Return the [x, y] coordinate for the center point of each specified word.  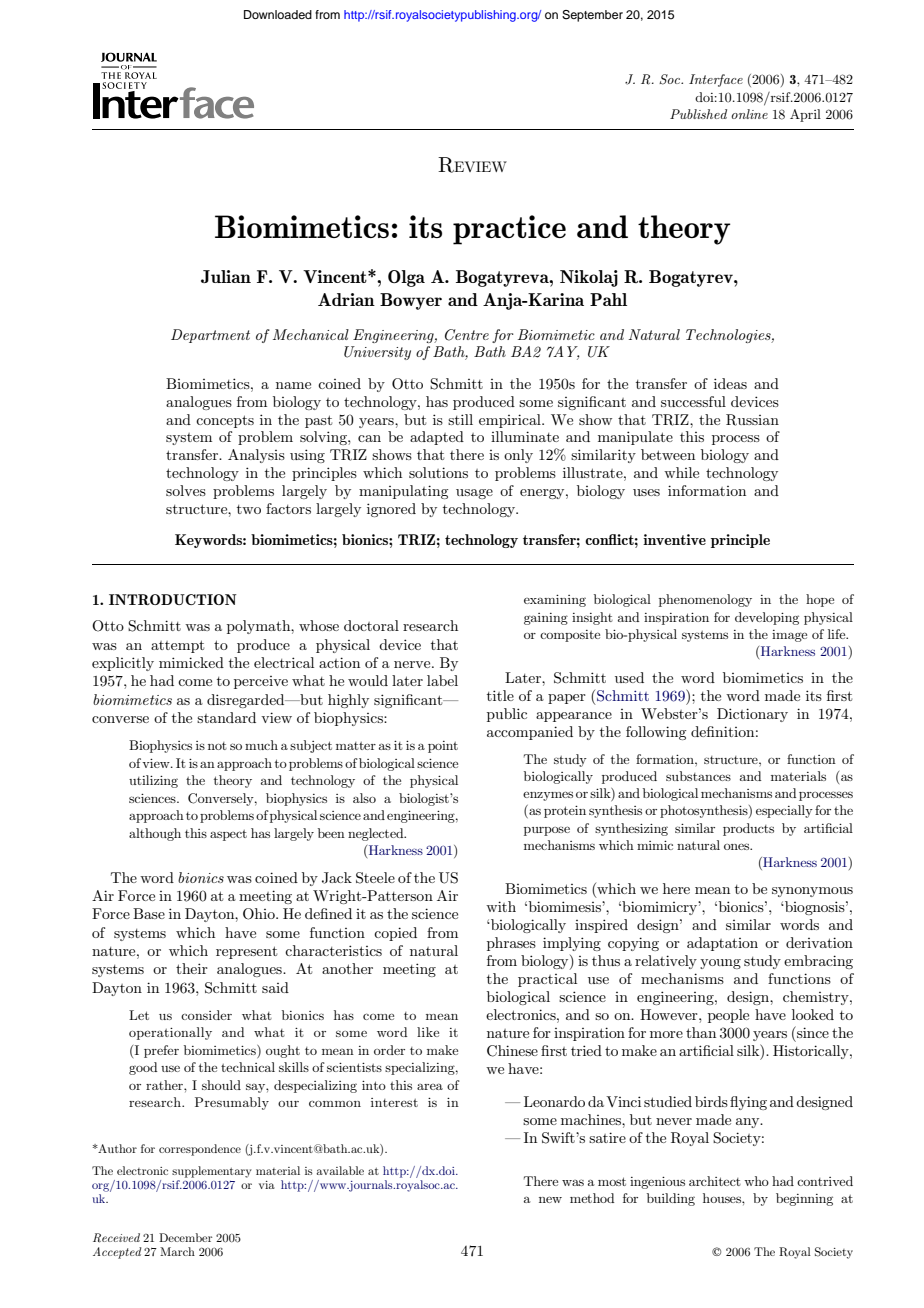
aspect [228, 835]
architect [715, 1181]
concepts [225, 421]
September [592, 16]
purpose [547, 831]
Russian [752, 420]
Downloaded [278, 14]
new [550, 1199]
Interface [716, 80]
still [460, 419]
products [748, 829]
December [185, 1237]
